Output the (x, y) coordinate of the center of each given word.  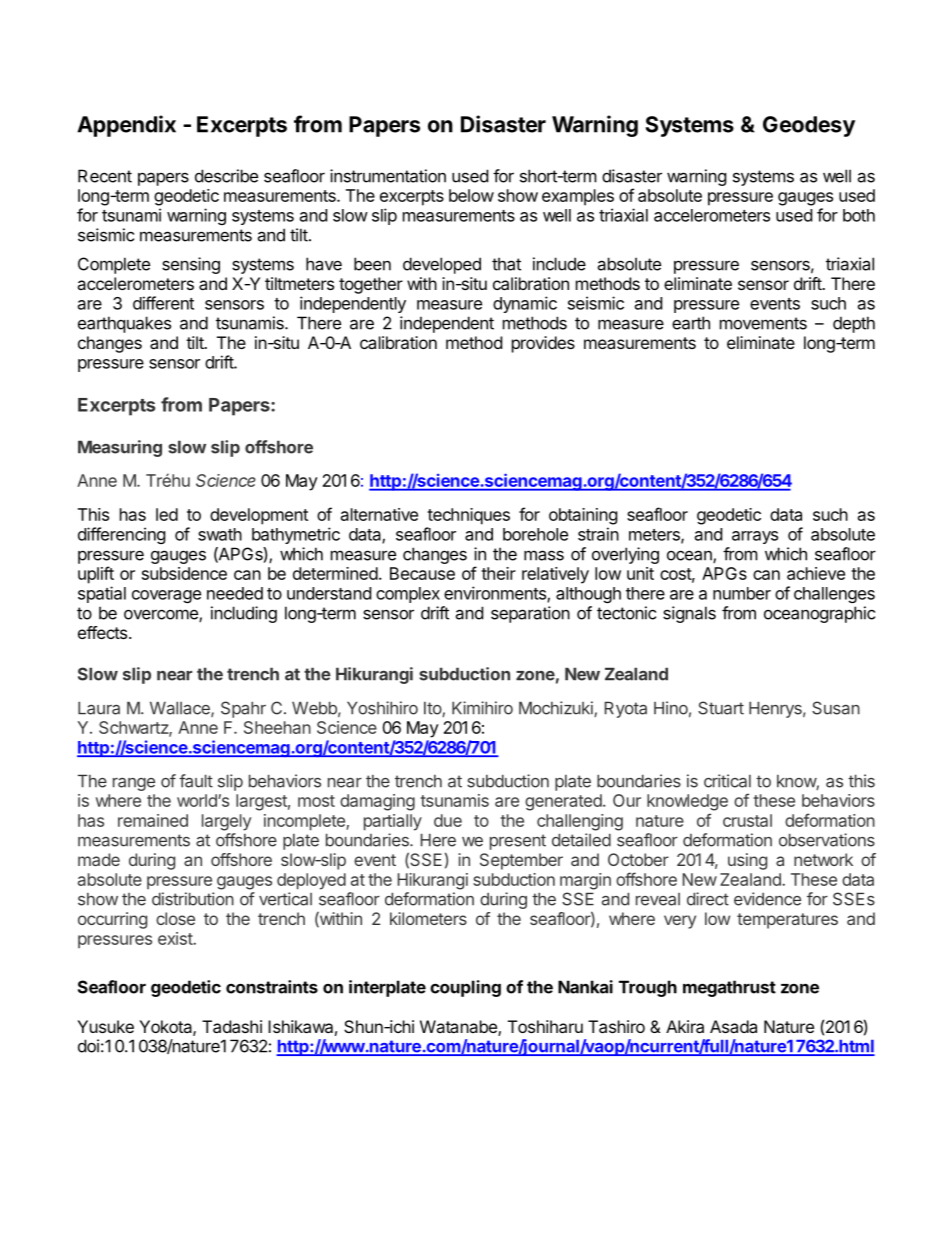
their (498, 573)
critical (727, 781)
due (448, 820)
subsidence (184, 573)
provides (543, 344)
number (742, 593)
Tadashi (232, 1026)
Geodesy (809, 126)
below (471, 195)
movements (763, 323)
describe (226, 176)
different (163, 303)
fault (196, 781)
